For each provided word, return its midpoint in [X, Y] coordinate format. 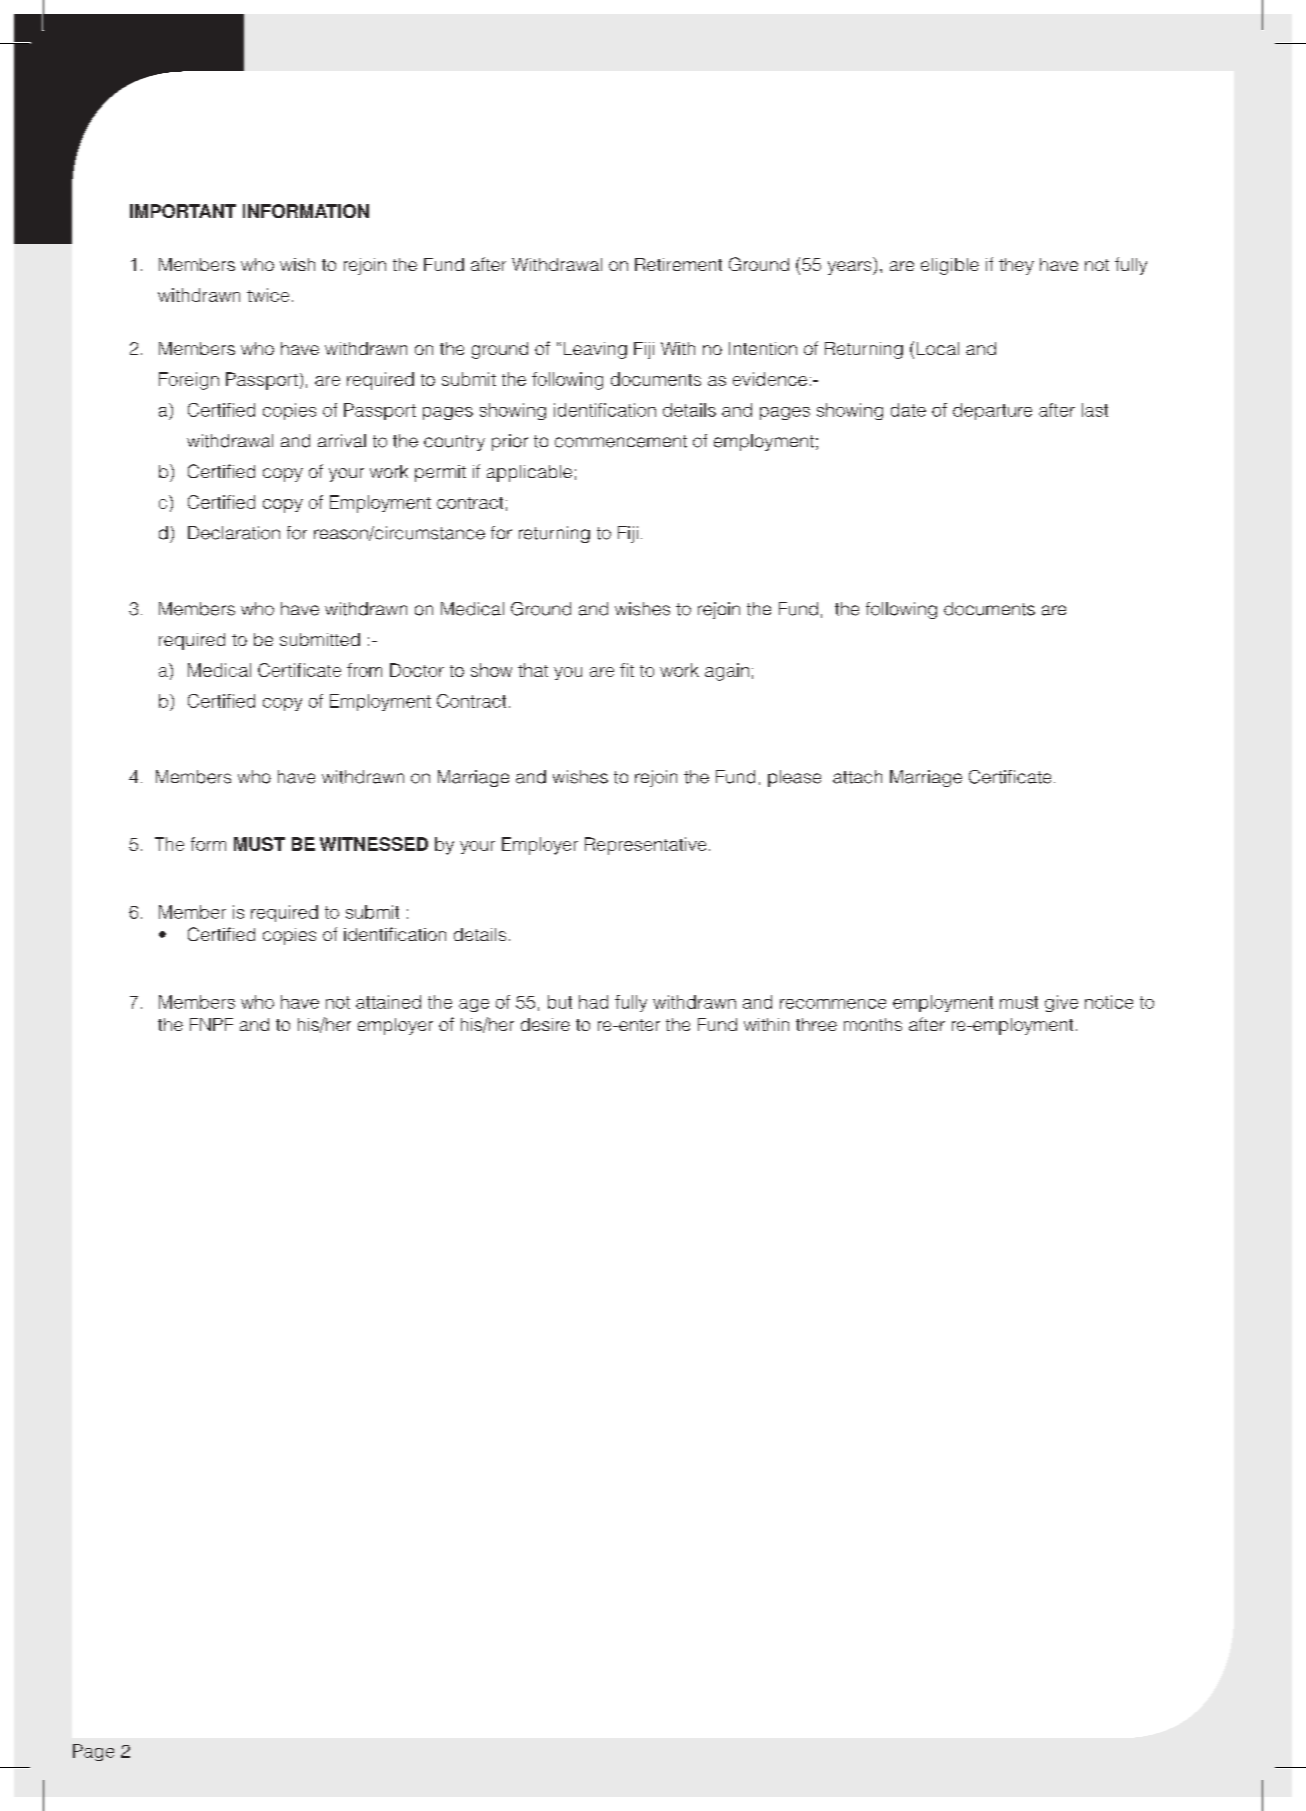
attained [388, 1002]
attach [857, 777]
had [593, 1002]
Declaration [234, 533]
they [1016, 266]
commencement [621, 441]
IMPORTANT [183, 211]
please [794, 778]
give [1061, 1003]
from [364, 670]
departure [992, 411]
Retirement [678, 264]
